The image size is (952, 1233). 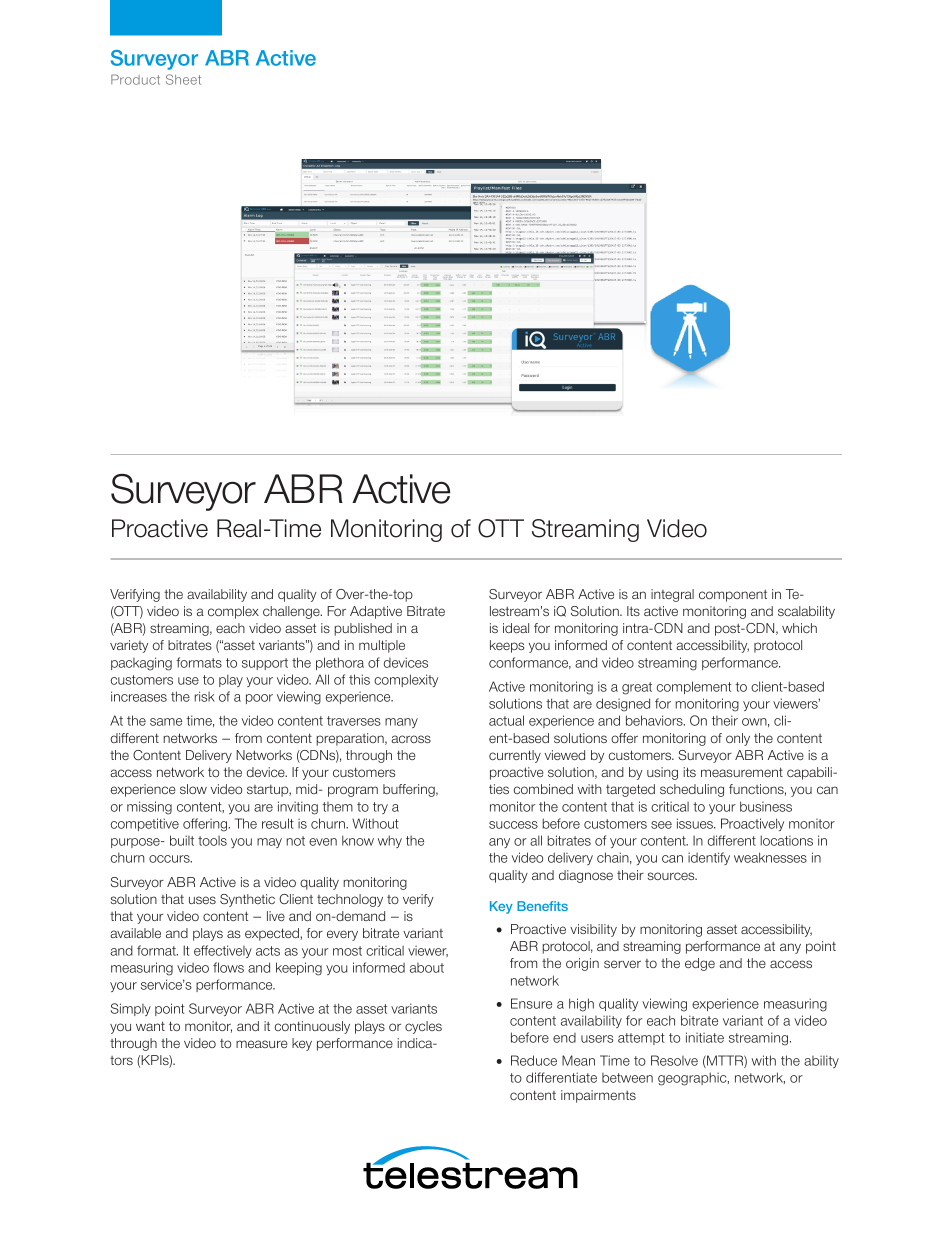 I want to click on want, so click(x=150, y=1026).
